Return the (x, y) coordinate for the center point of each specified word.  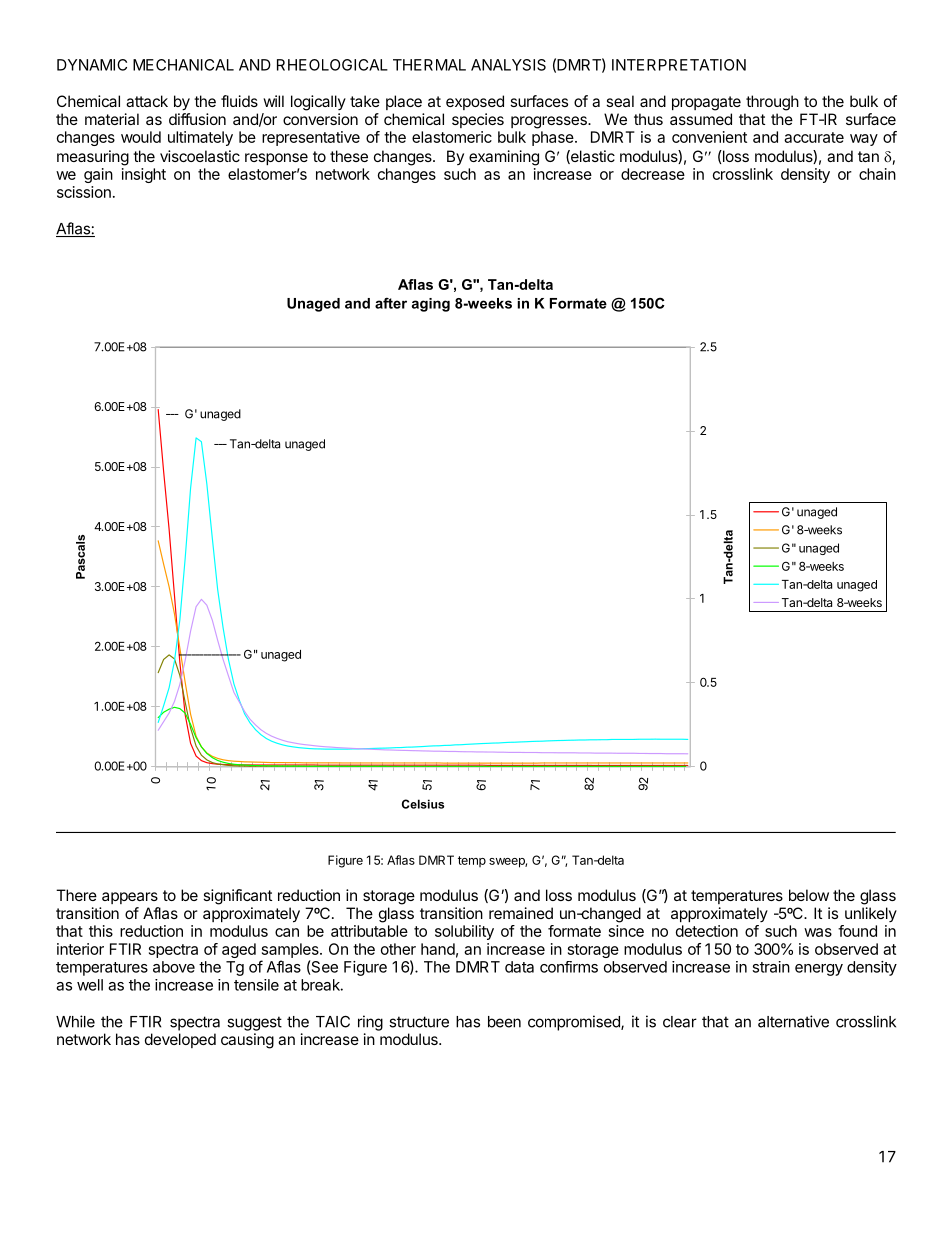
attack (147, 101)
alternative (793, 1021)
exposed (475, 102)
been (504, 1022)
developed (180, 1040)
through (772, 103)
